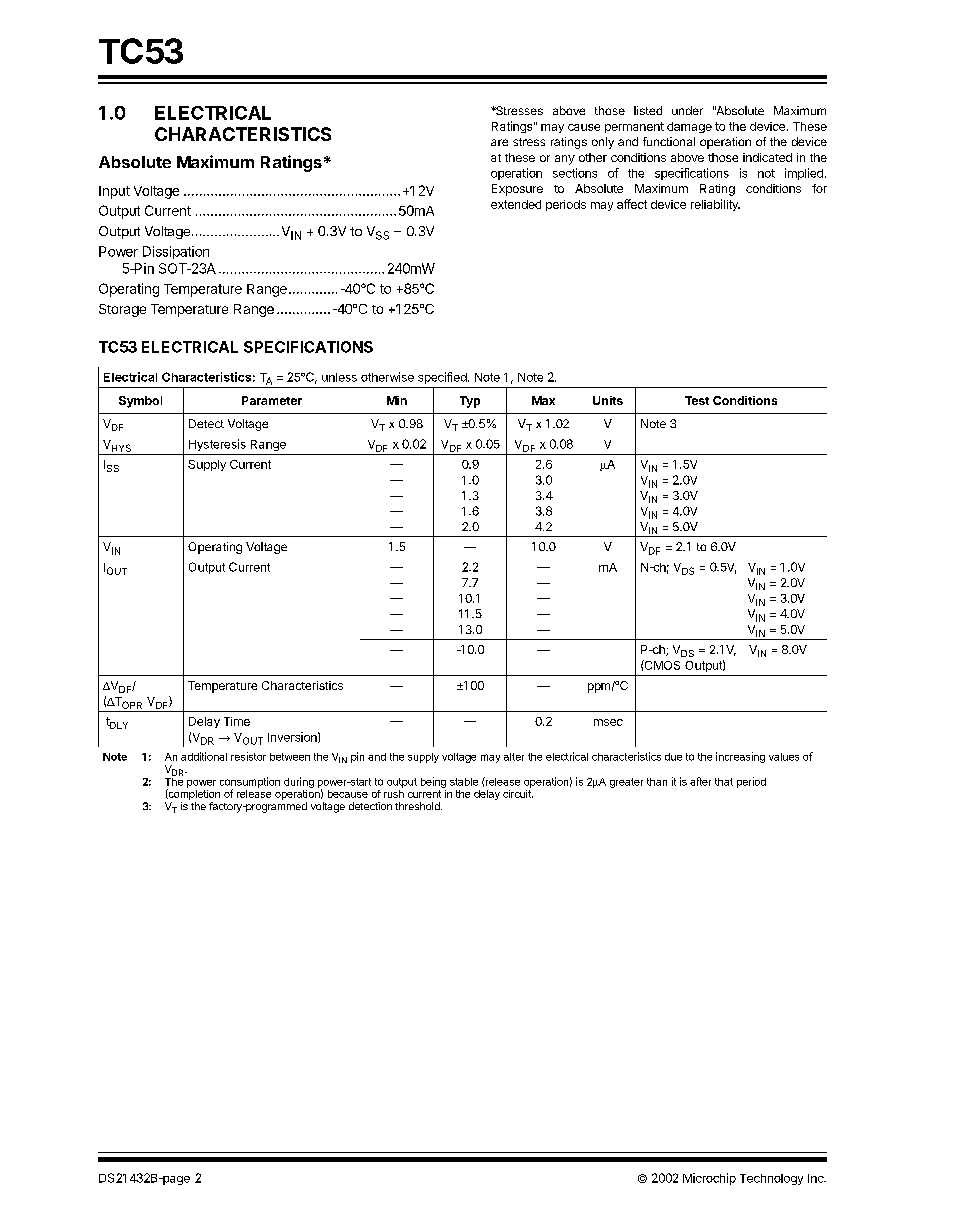 The width and height of the page is (953, 1232). I want to click on Test, so click(697, 400).
